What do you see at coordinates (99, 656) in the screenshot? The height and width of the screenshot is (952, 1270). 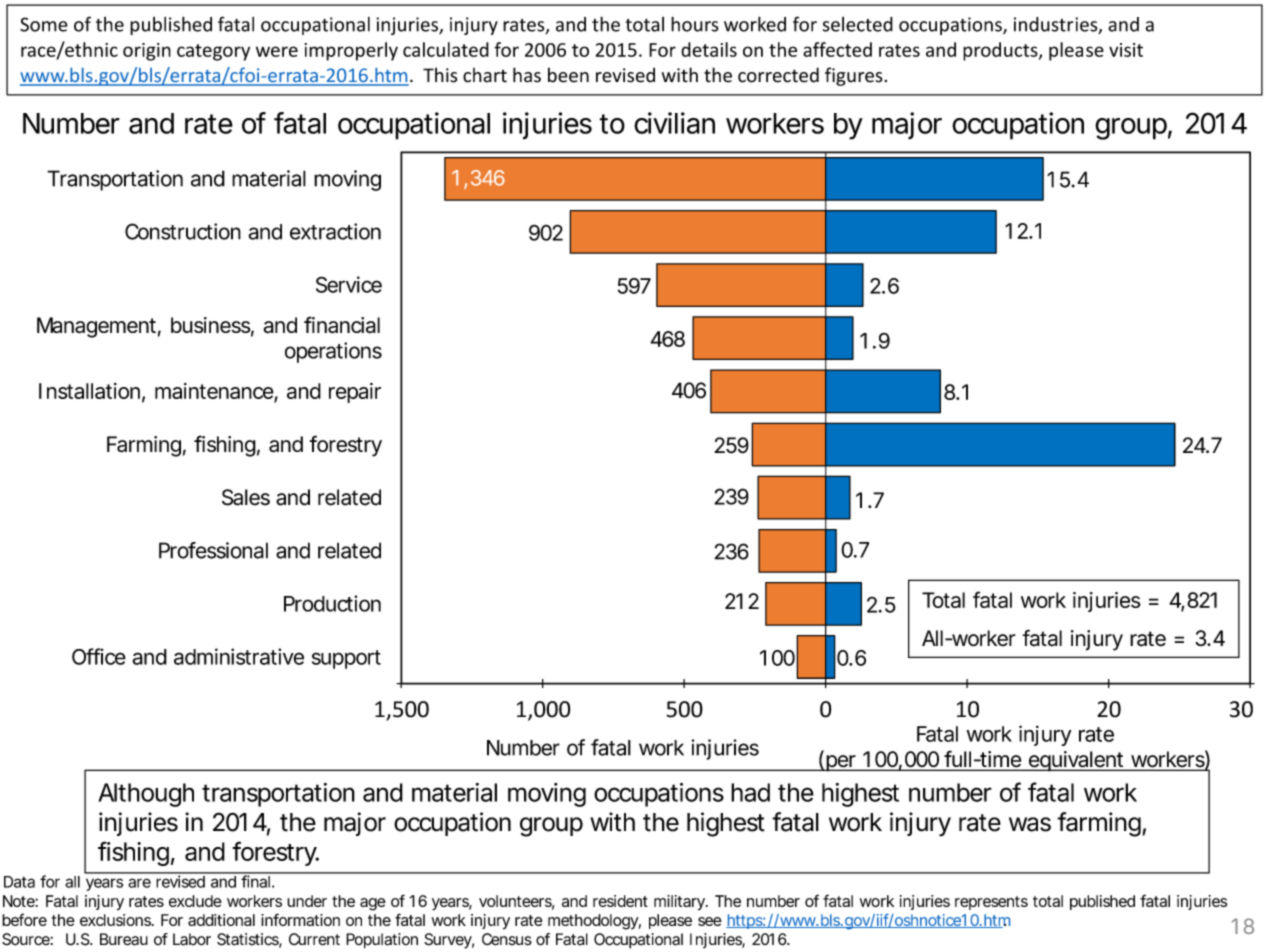 I see `Office` at bounding box center [99, 656].
